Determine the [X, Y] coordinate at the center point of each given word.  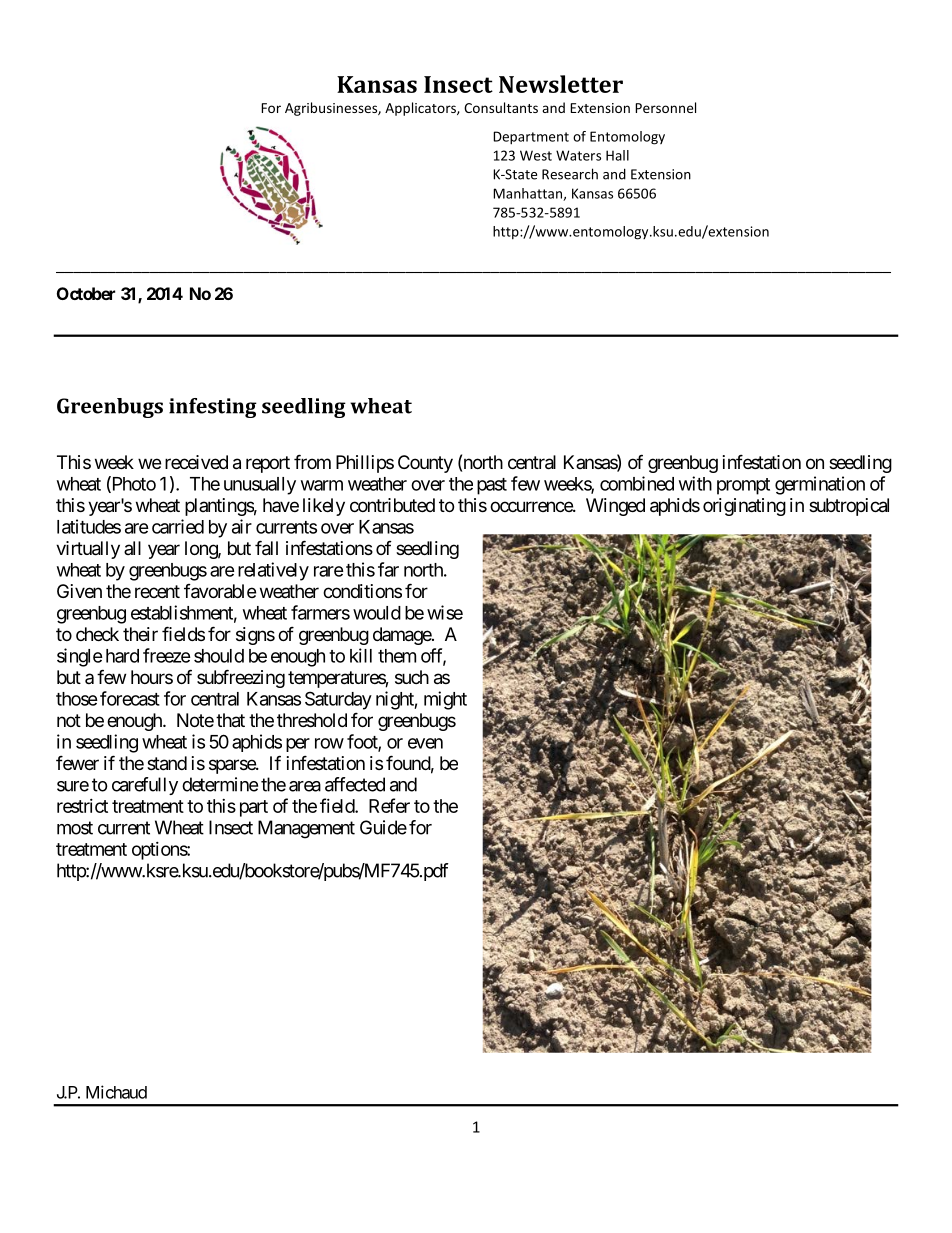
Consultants [501, 107]
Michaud [116, 1092]
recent [157, 591]
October [86, 293]
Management [306, 829]
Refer [389, 805]
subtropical [849, 507]
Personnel [665, 107]
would [377, 613]
